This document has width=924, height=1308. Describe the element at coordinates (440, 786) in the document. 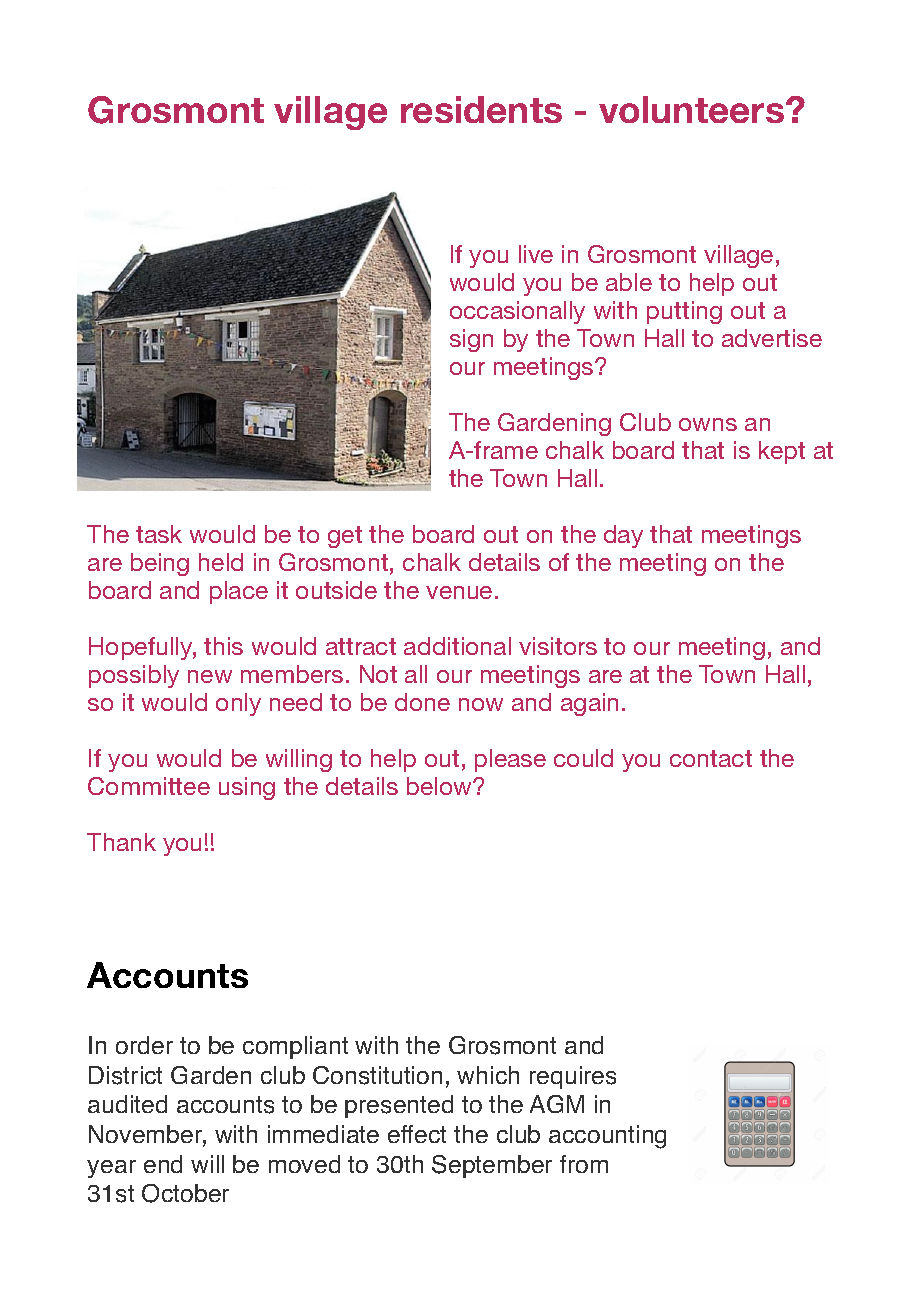

I see `below` at that location.
